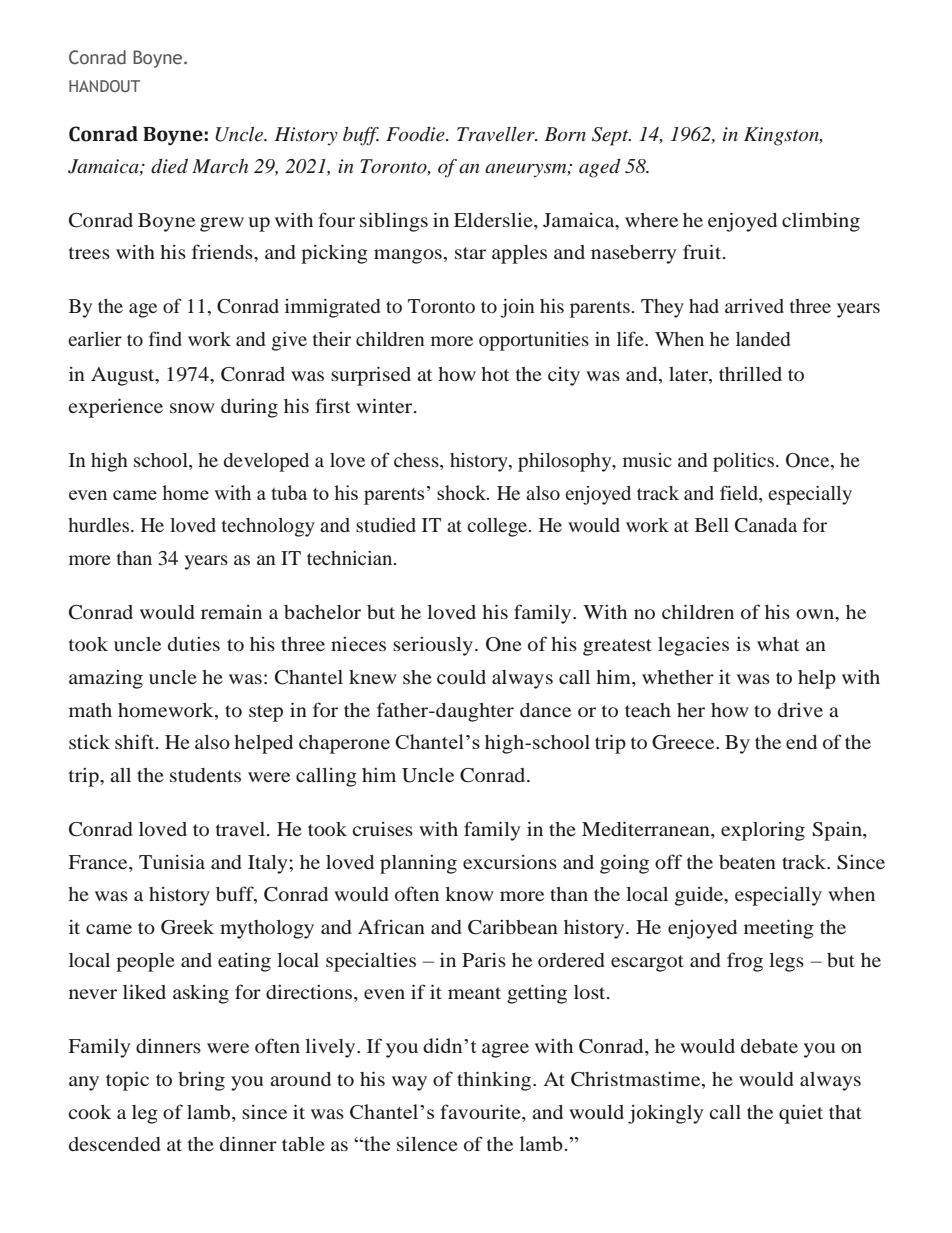 Image resolution: width=952 pixels, height=1233 pixels. Describe the element at coordinates (766, 525) in the screenshot. I see `Canada` at that location.
